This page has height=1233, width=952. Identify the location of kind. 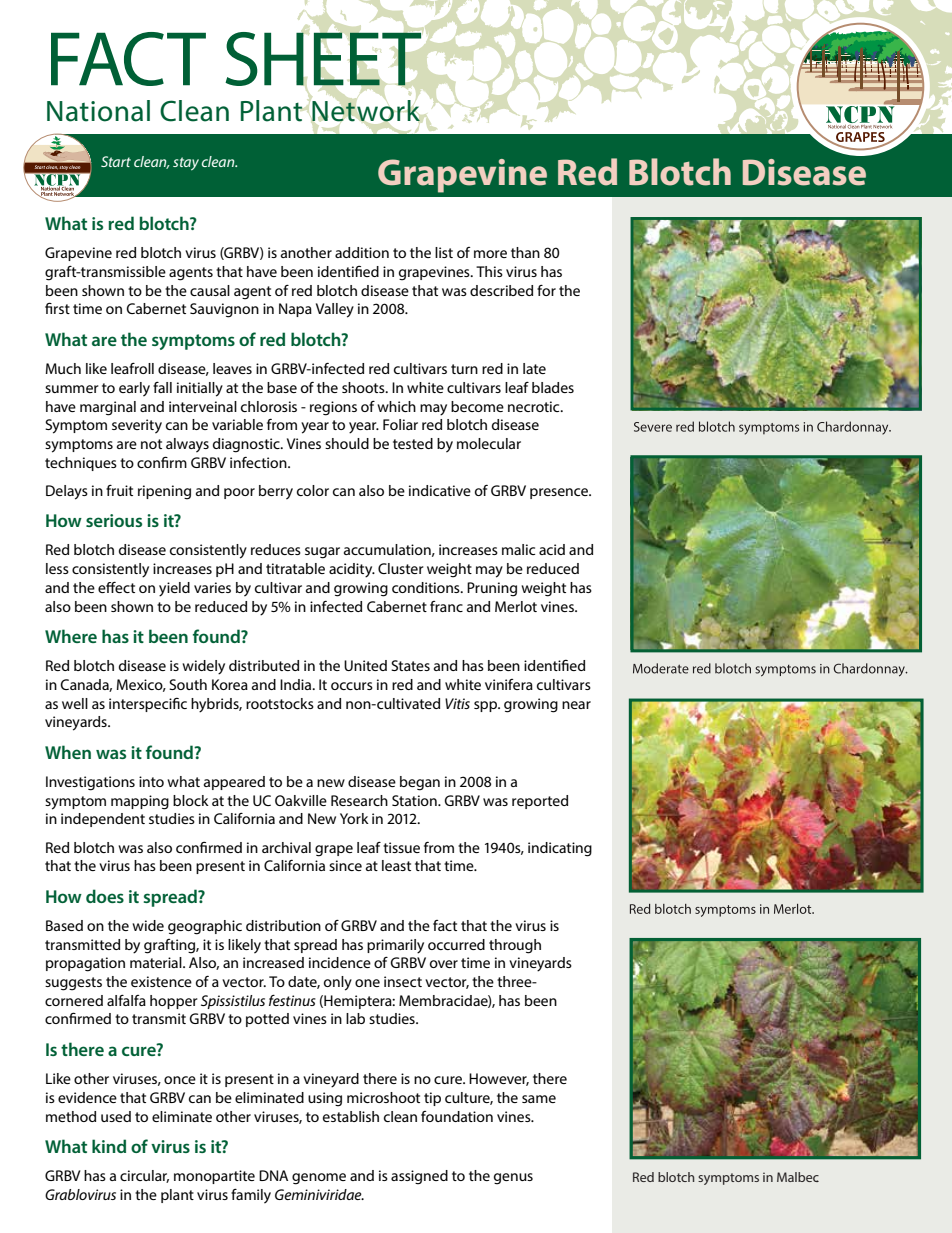
(109, 1146).
